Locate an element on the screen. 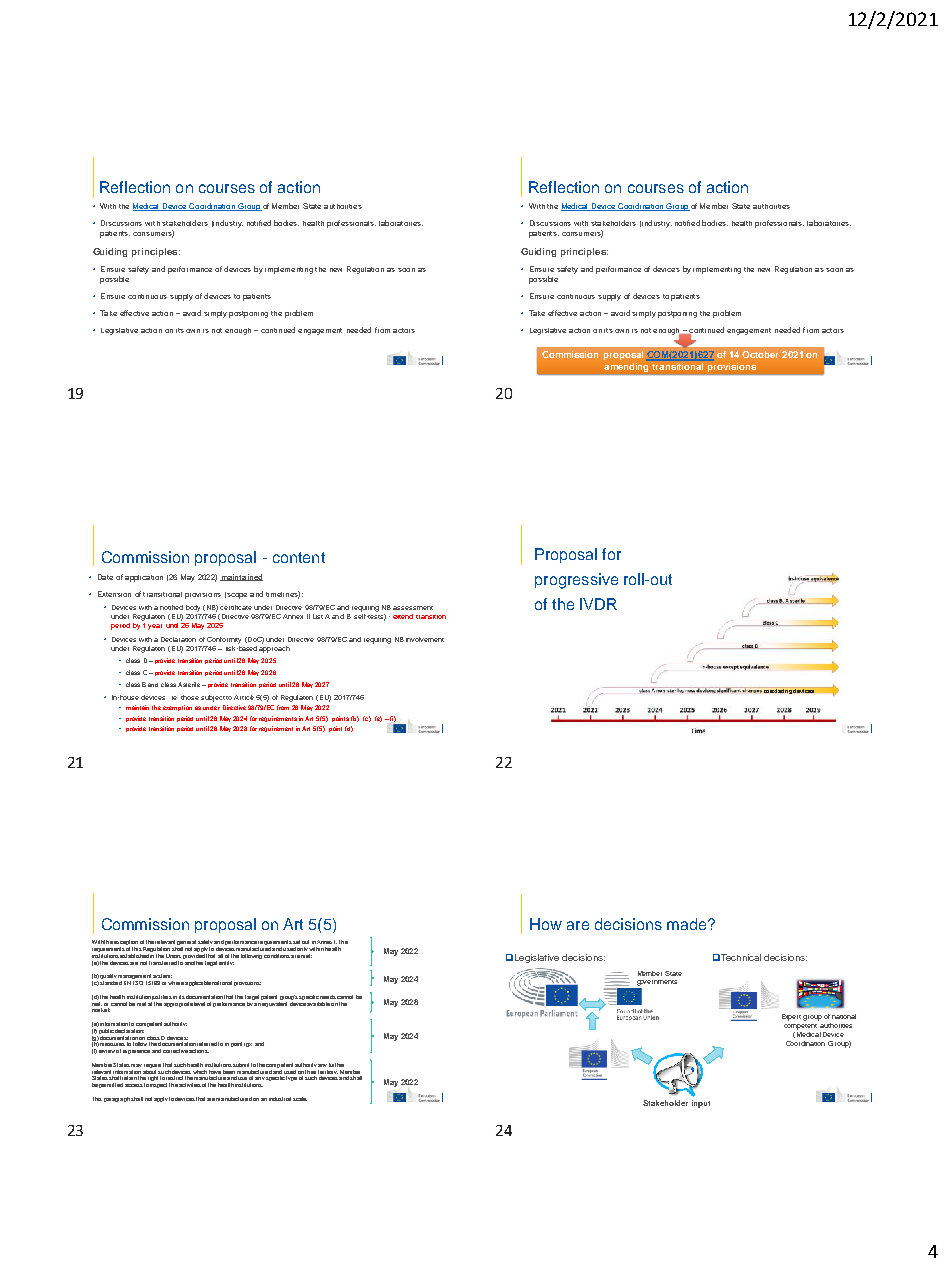 This screenshot has width=952, height=1270. How is located at coordinates (546, 924).
